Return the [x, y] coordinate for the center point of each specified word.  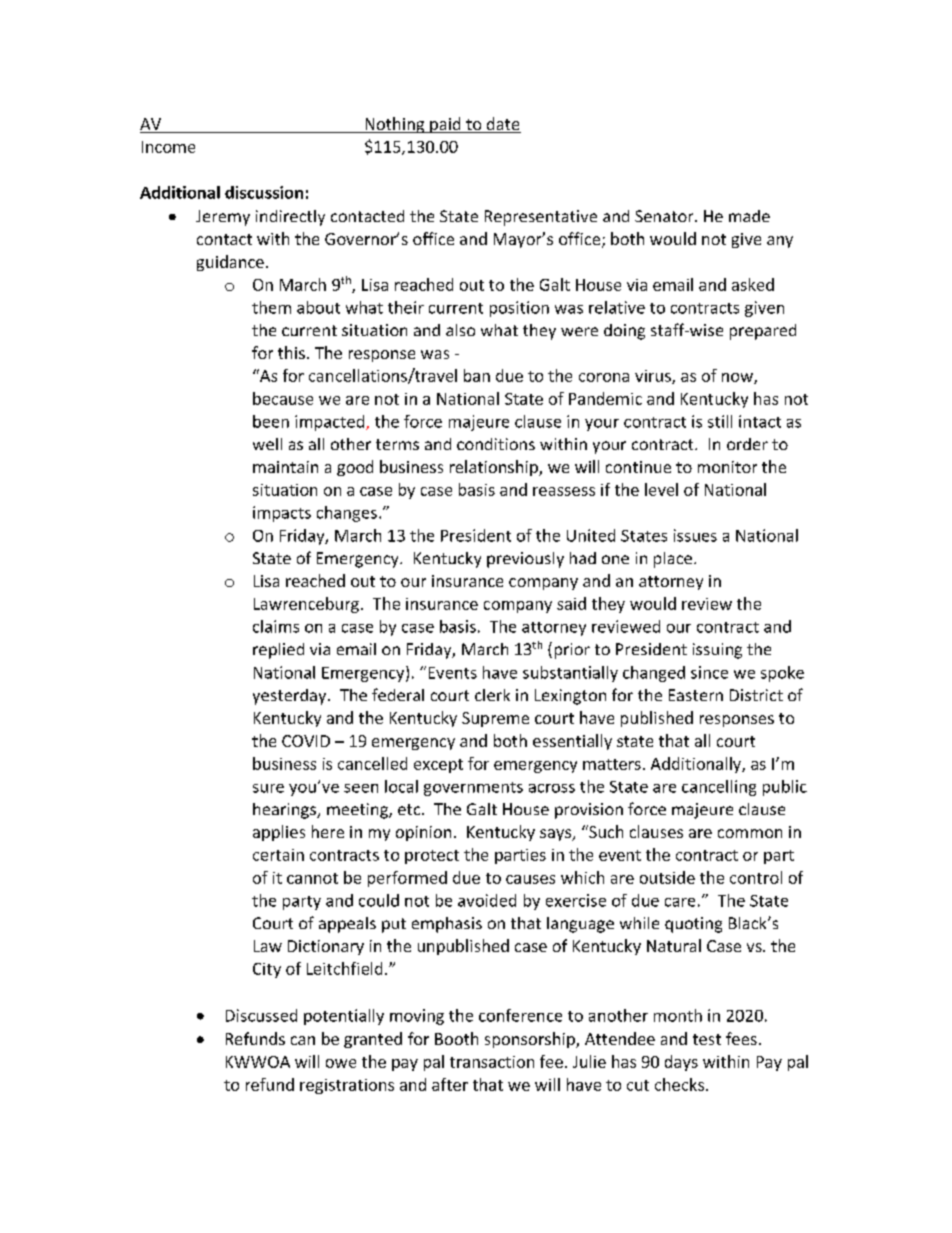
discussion [264, 192]
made [749, 216]
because [283, 398]
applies [279, 833]
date [502, 125]
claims [276, 626]
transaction [492, 1062]
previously [525, 560]
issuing [717, 651]
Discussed [261, 1015]
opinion [423, 833]
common [750, 833]
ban [477, 375]
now [738, 378]
